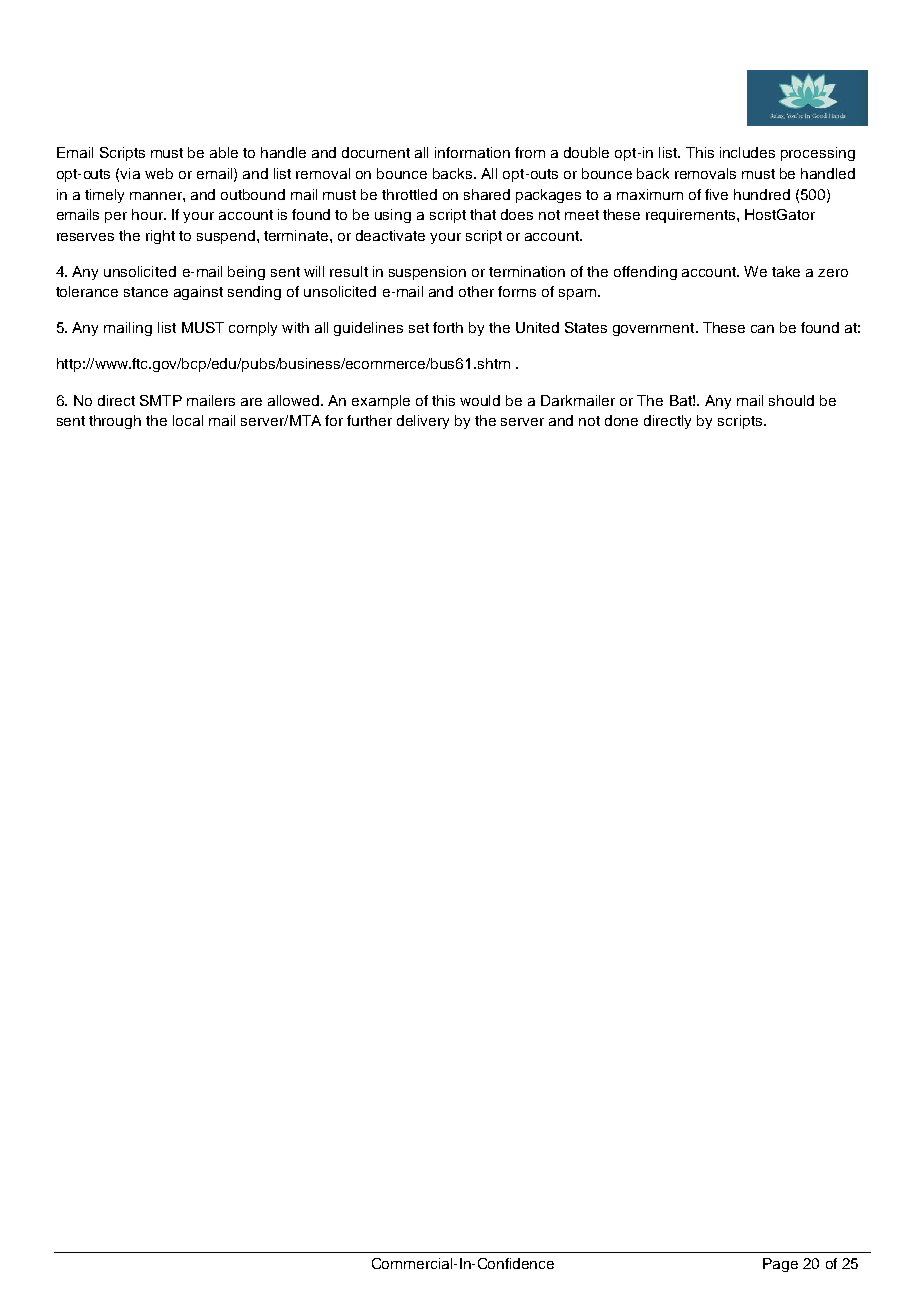 The image size is (924, 1308). What do you see at coordinates (159, 173) in the screenshot?
I see `web` at bounding box center [159, 173].
